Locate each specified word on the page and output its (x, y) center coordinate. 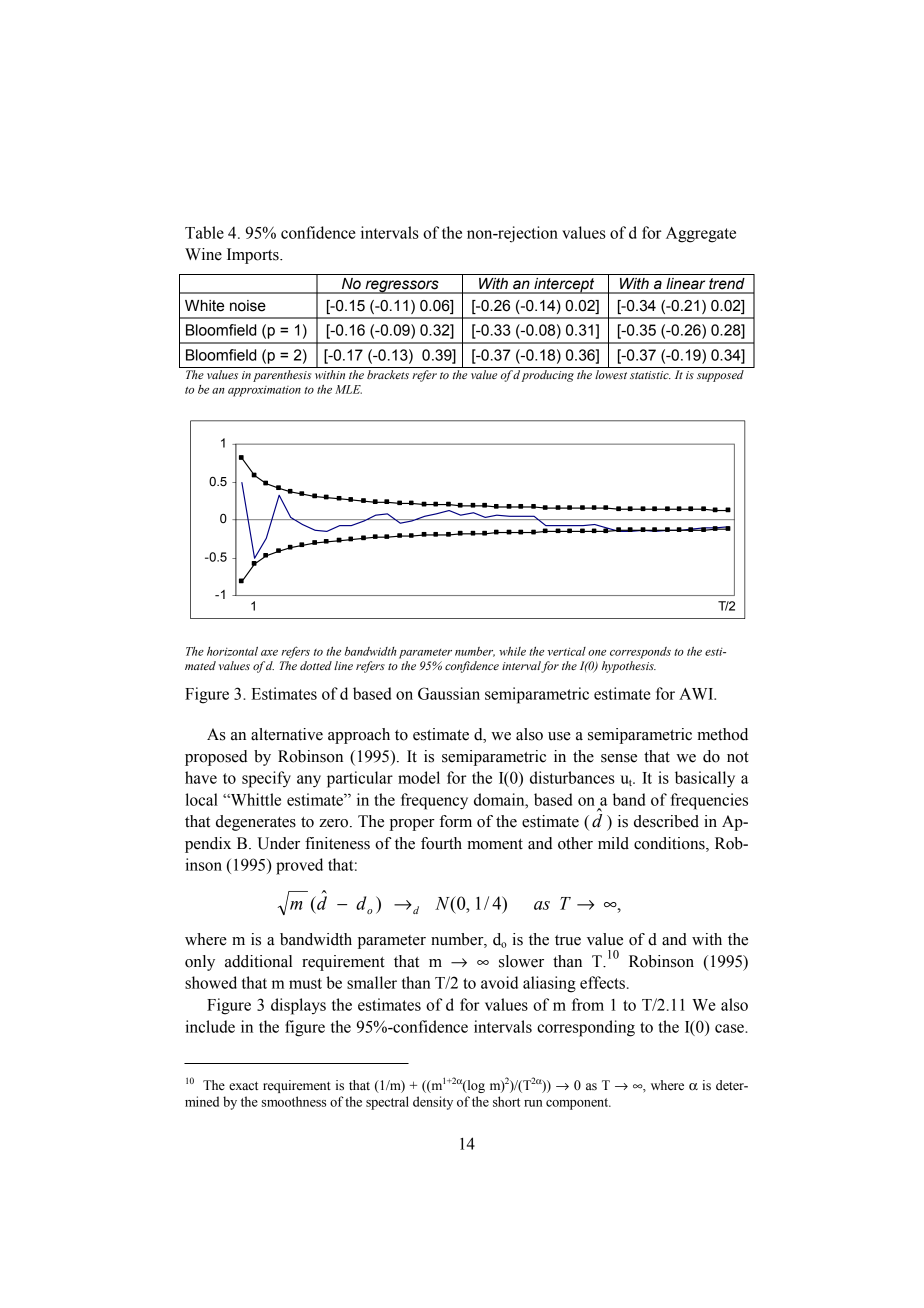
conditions (670, 844)
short (506, 1101)
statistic (650, 375)
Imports (254, 256)
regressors (402, 287)
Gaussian (449, 693)
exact (243, 1086)
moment (495, 844)
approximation (264, 391)
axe (269, 653)
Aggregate (701, 235)
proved (299, 866)
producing (548, 376)
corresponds (640, 653)
